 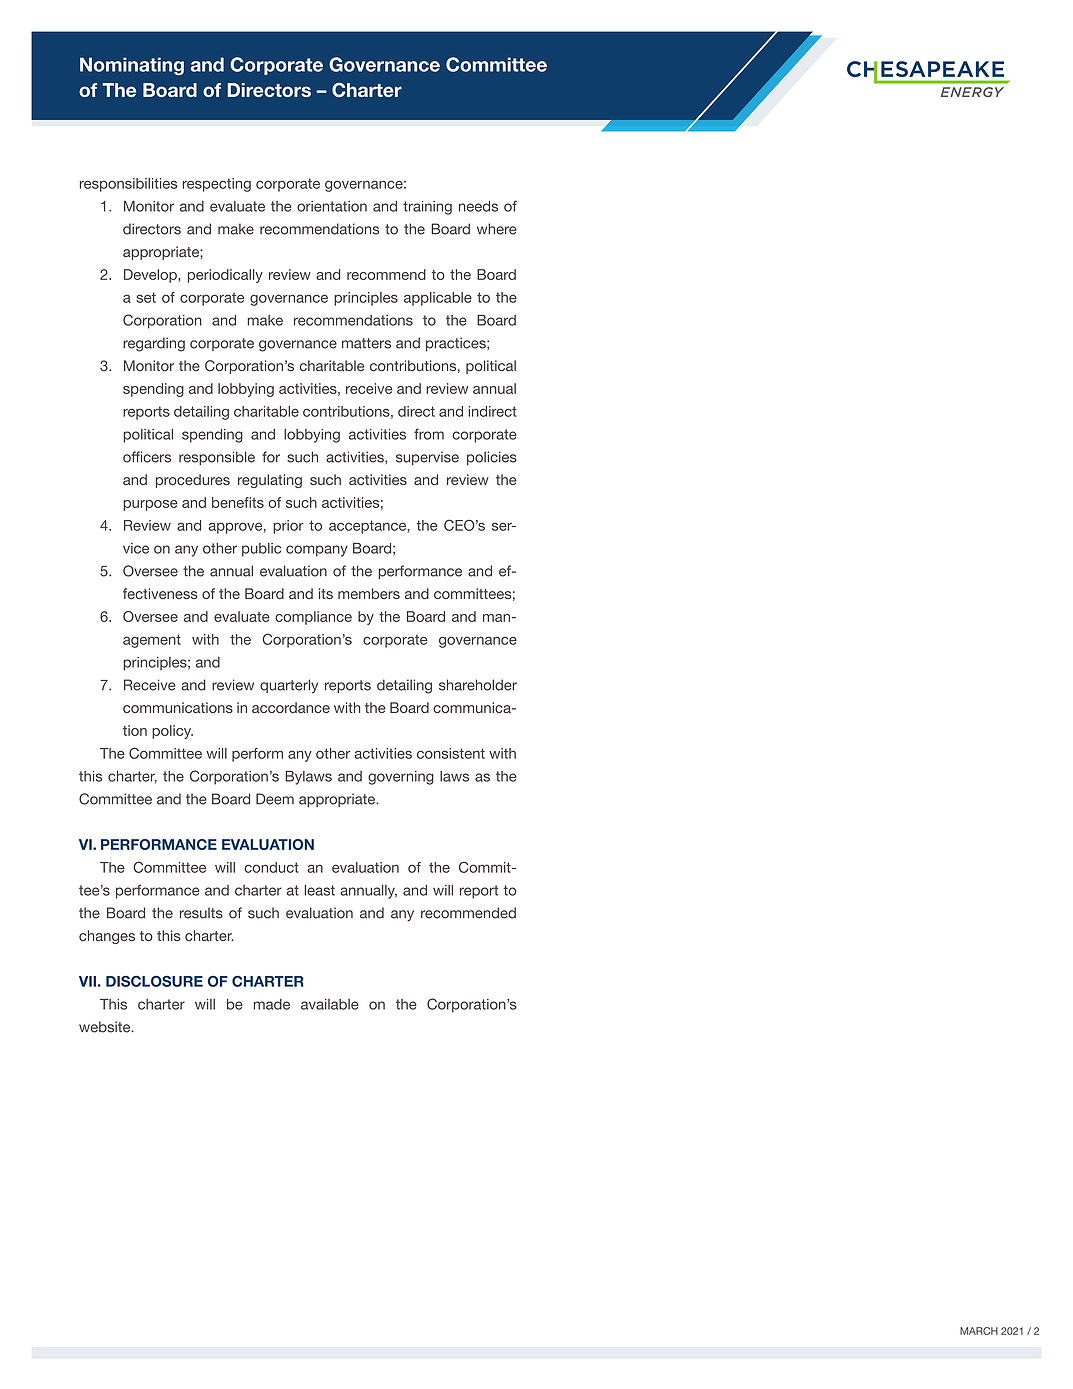 I want to click on where, so click(x=497, y=229).
